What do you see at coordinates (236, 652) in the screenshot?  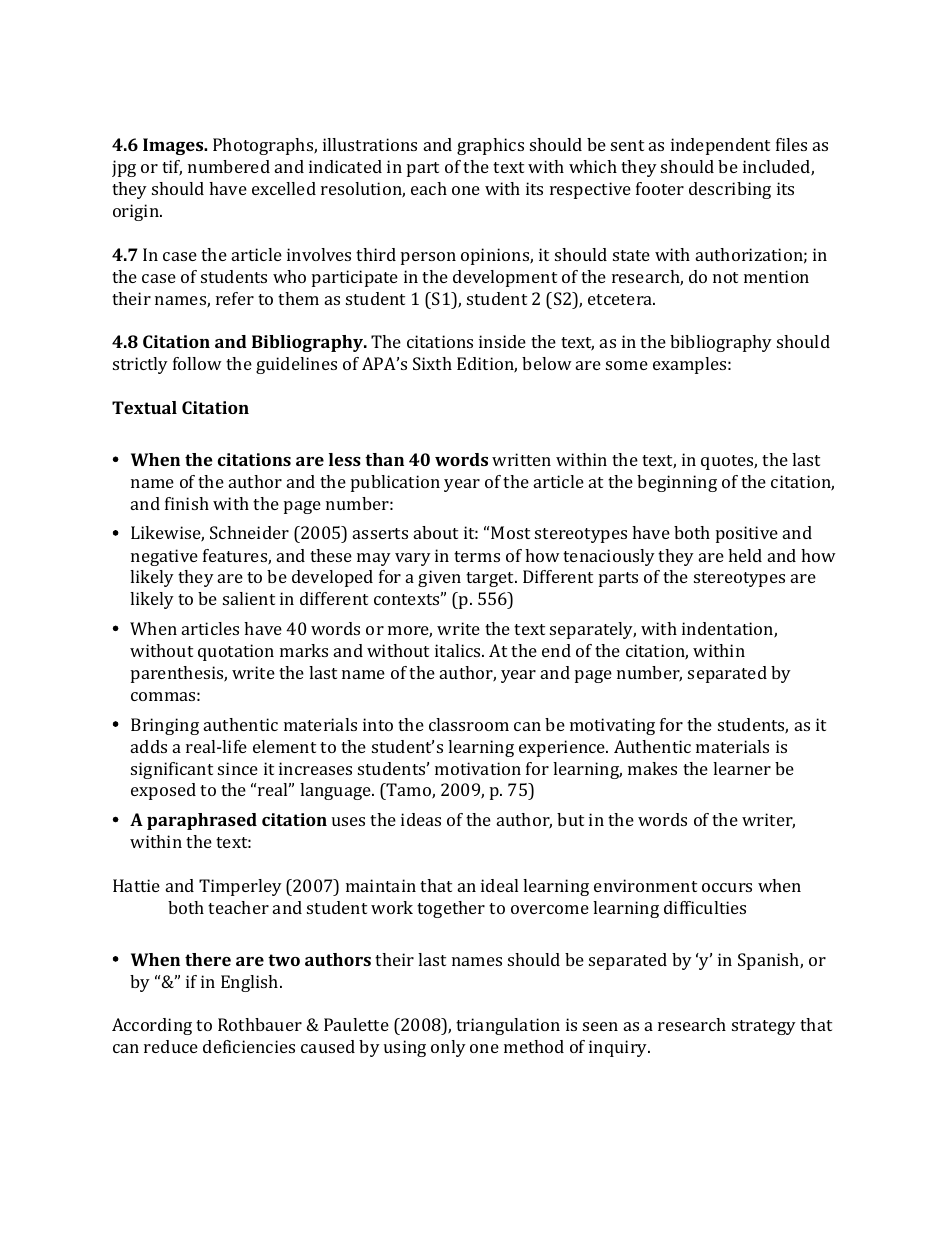 I see `quotation` at bounding box center [236, 652].
